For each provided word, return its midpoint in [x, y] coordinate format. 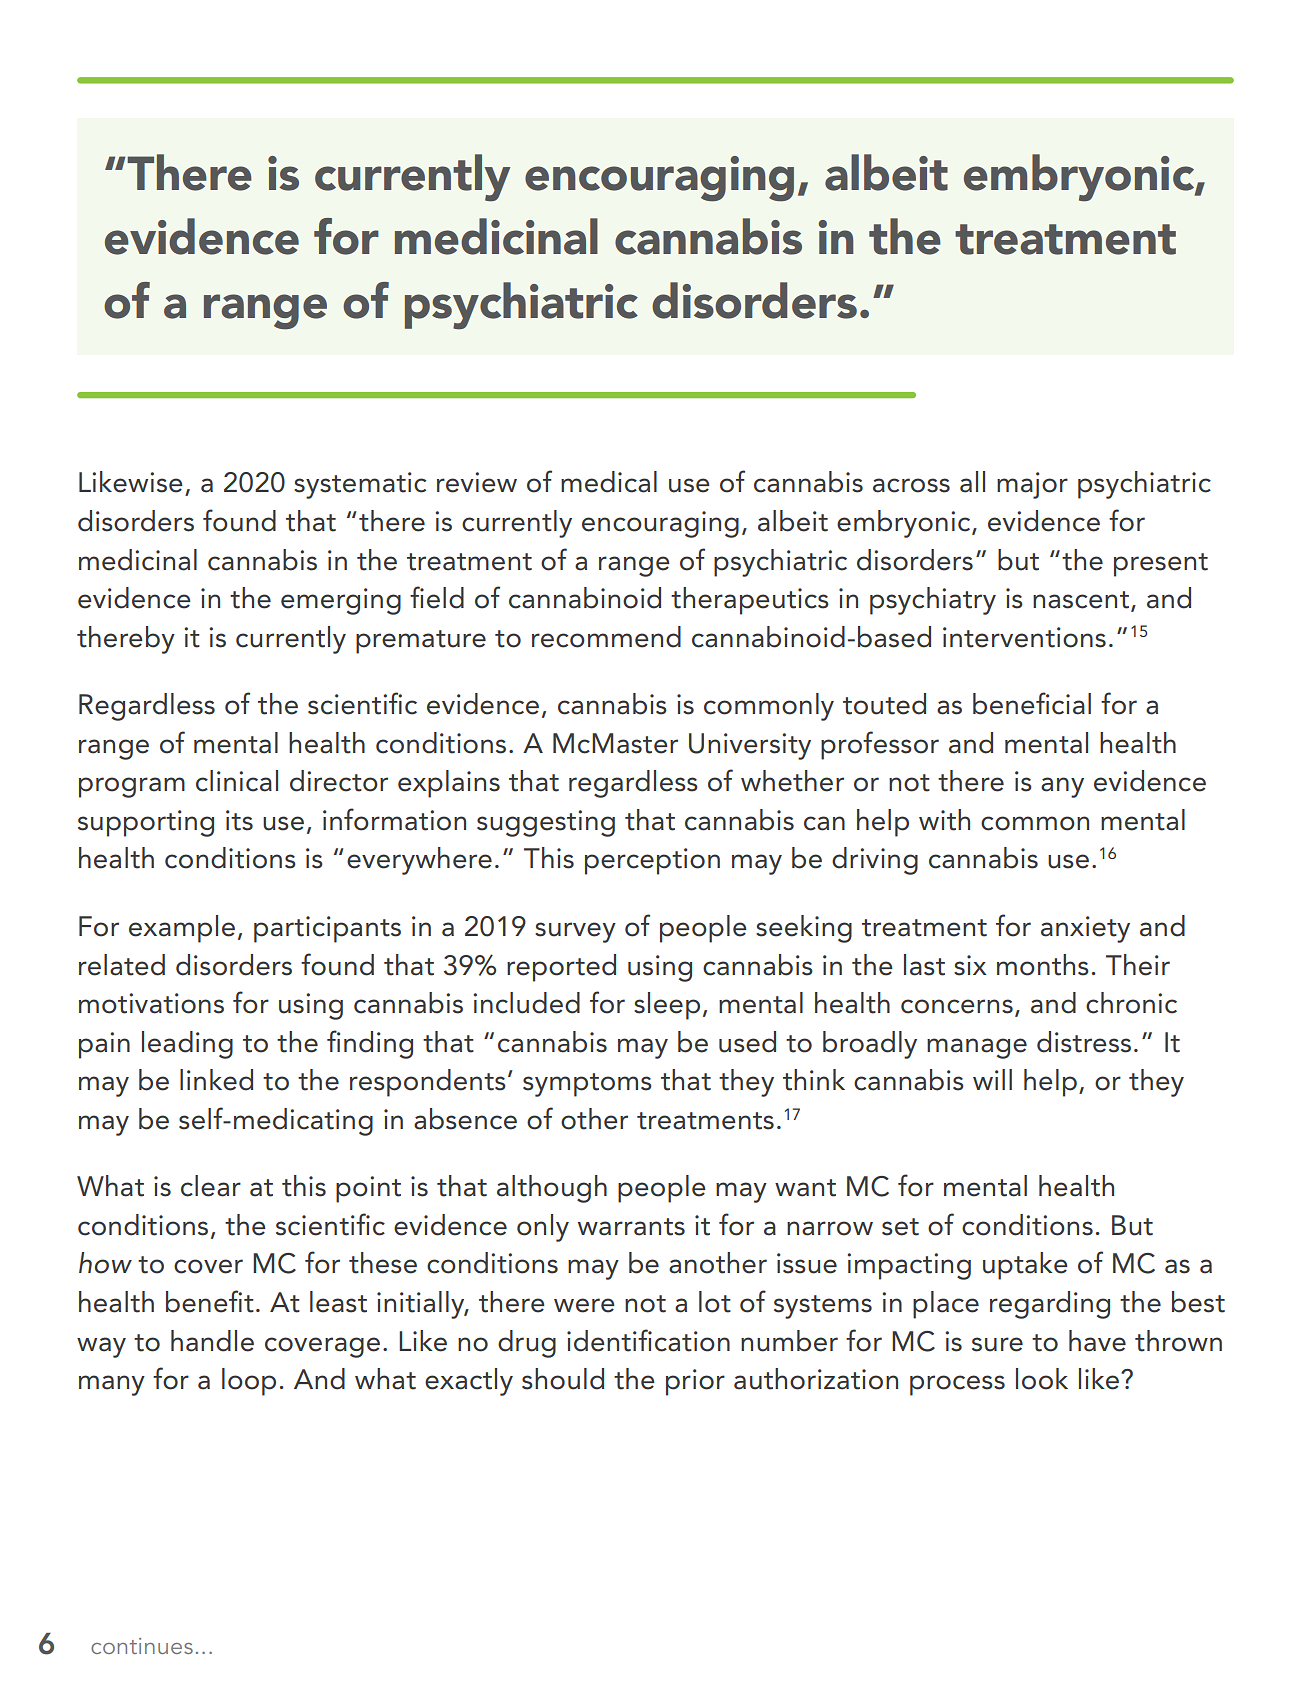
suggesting [546, 823]
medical [609, 482]
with [944, 820]
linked [216, 1080]
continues [142, 1646]
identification [648, 1340]
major [1032, 485]
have [1097, 1341]
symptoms [587, 1085]
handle [212, 1341]
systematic [360, 485]
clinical [237, 781]
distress [1084, 1042]
